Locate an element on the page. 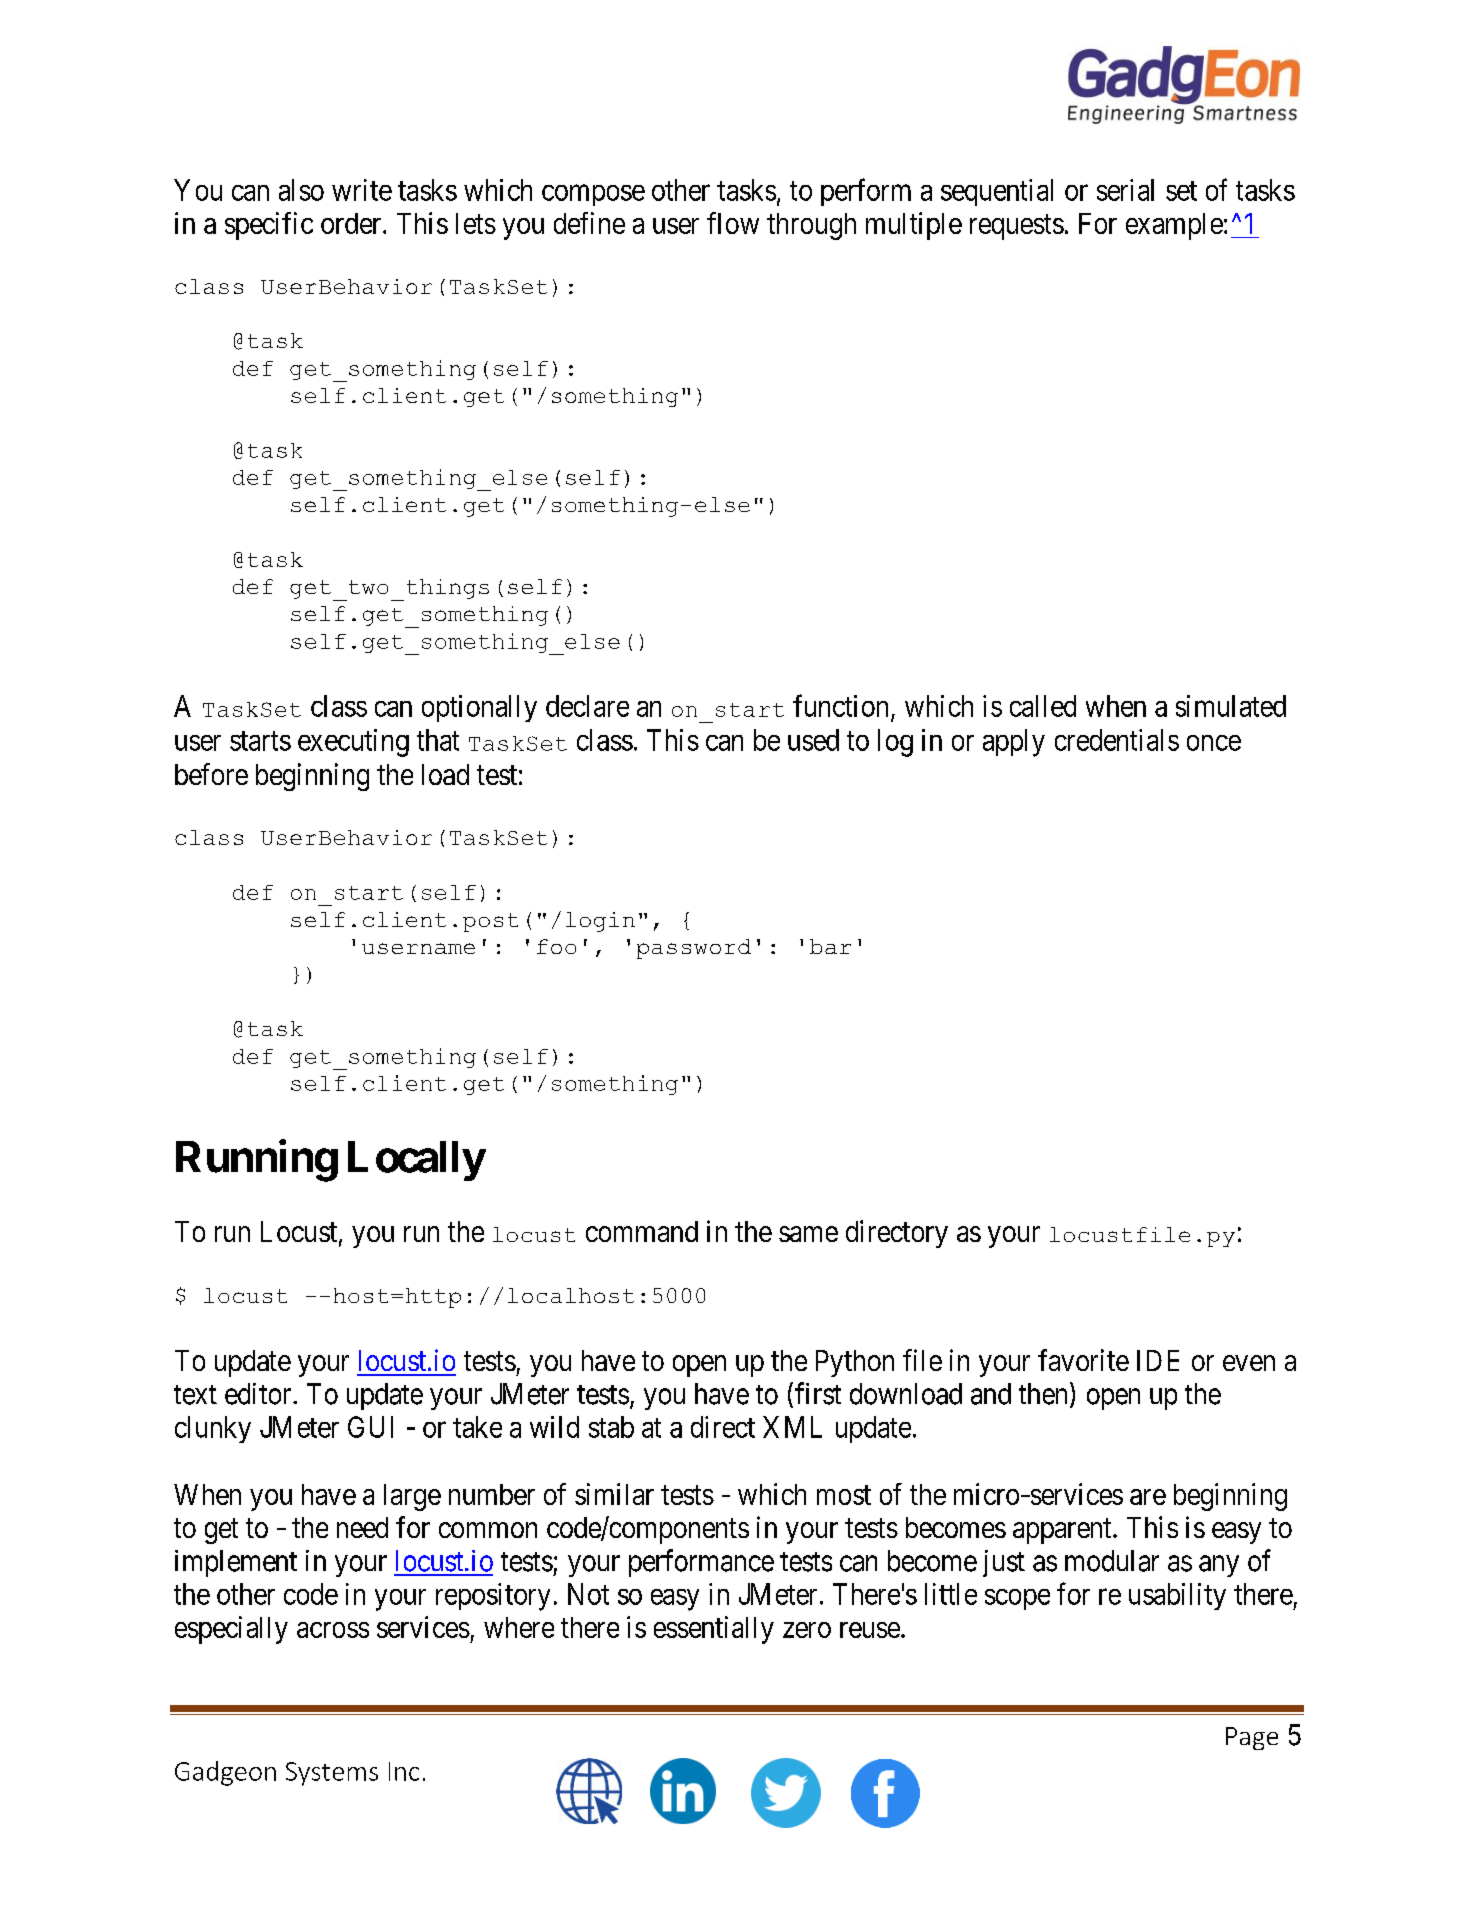 Image resolution: width=1474 pixels, height=1908 pixels. once is located at coordinates (1214, 743).
